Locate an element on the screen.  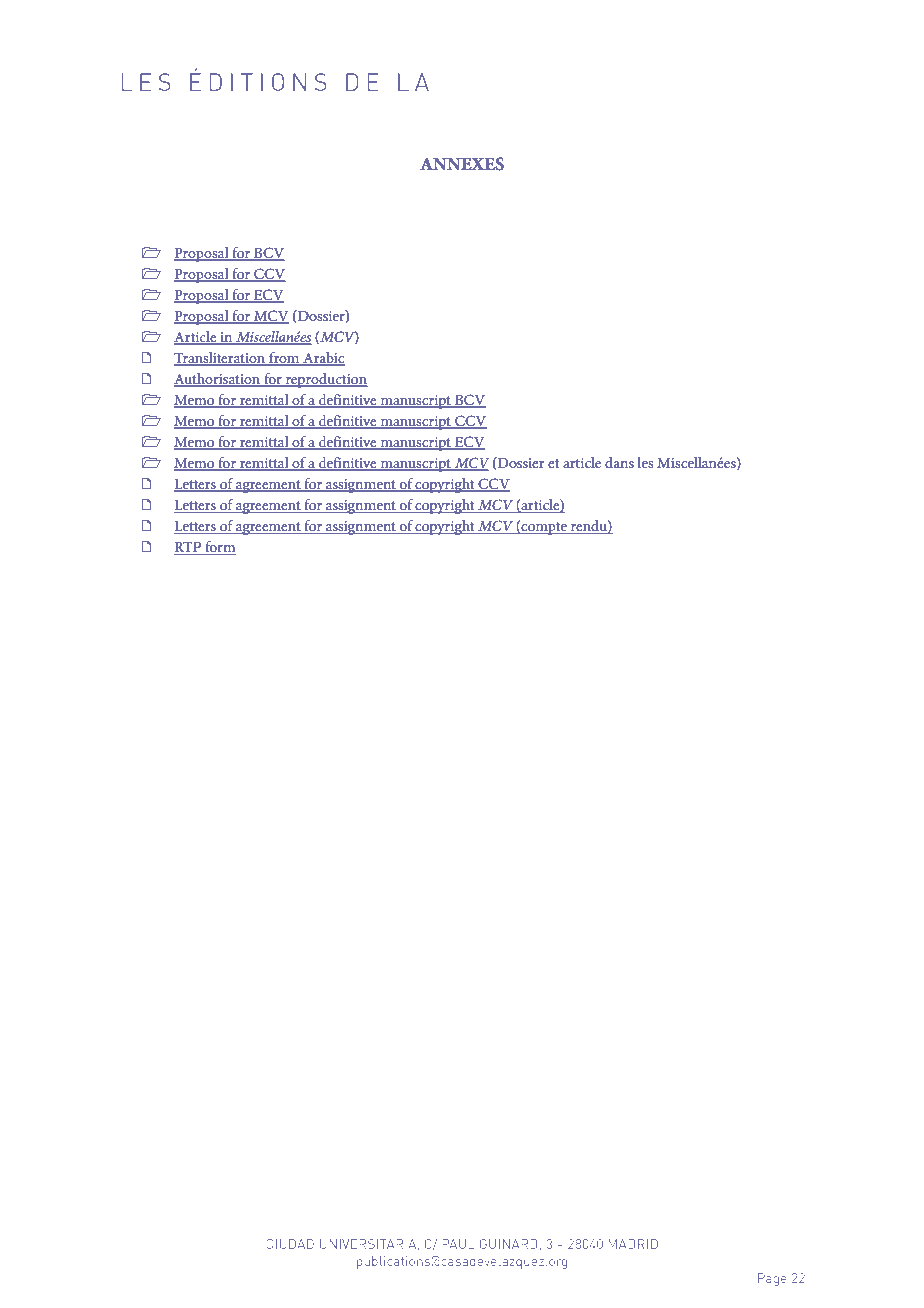
PAUL is located at coordinates (458, 1244).
